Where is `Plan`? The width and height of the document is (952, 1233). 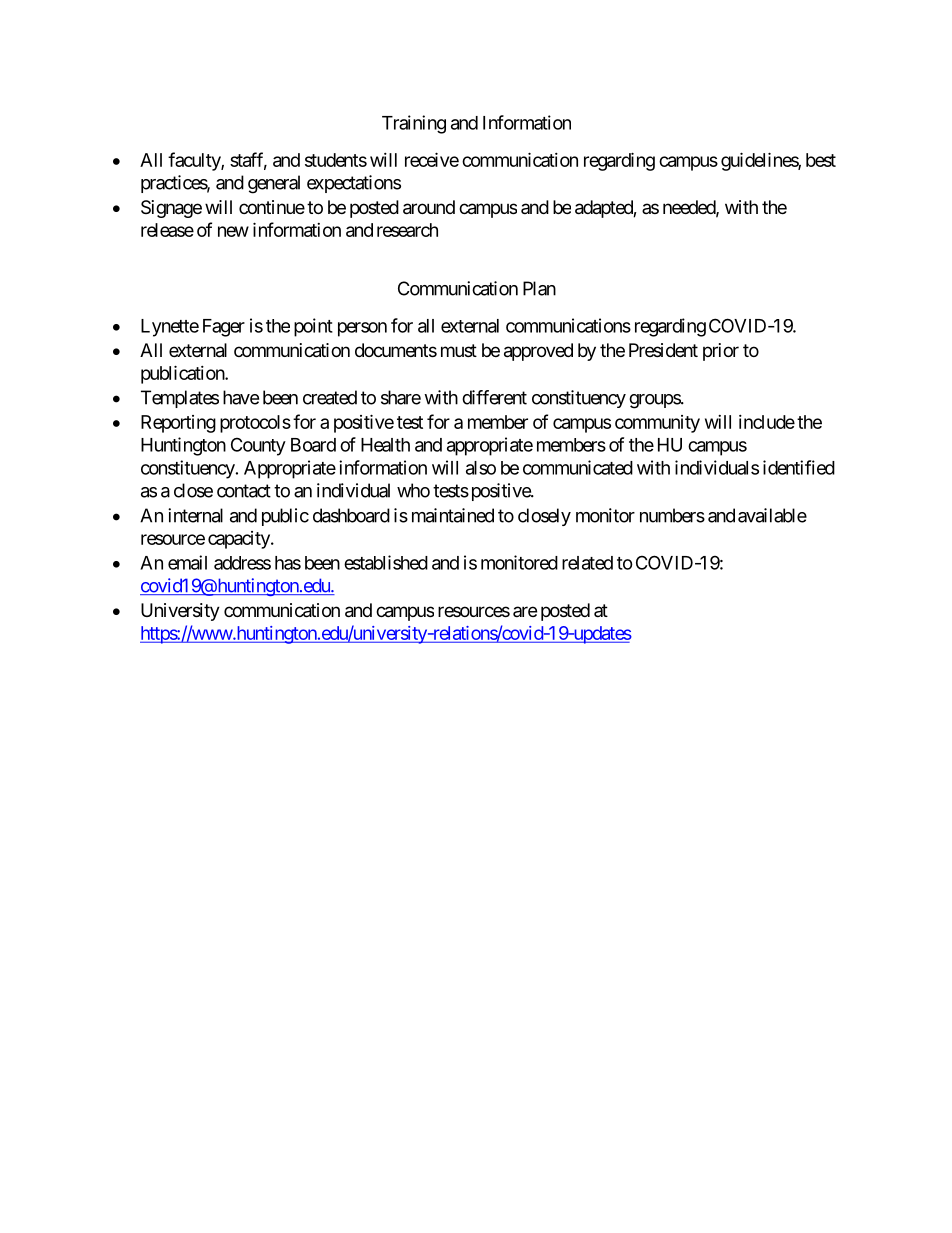 Plan is located at coordinates (539, 288).
